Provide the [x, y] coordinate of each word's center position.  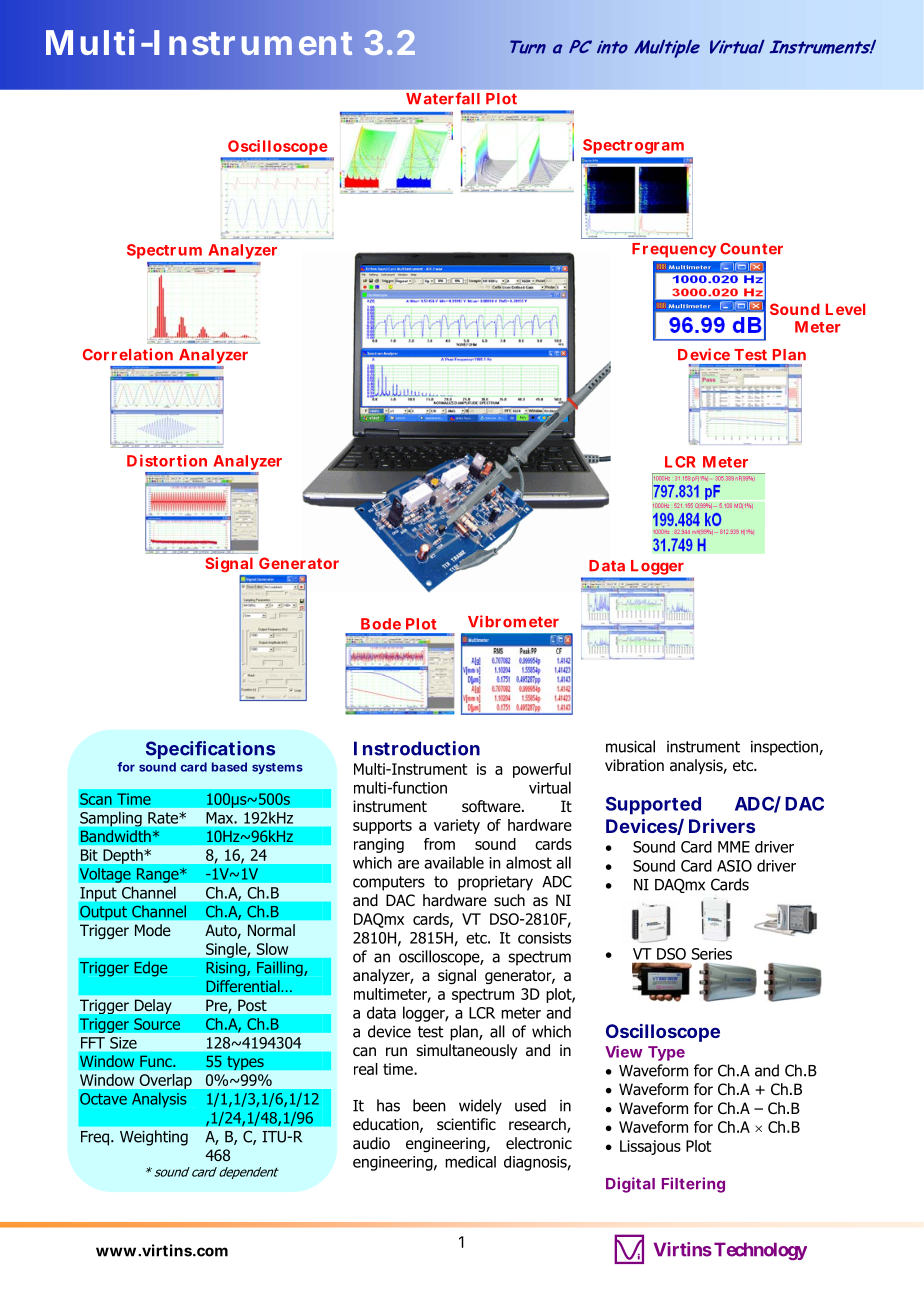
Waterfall [443, 98]
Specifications [210, 750]
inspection [785, 748]
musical [630, 746]
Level [845, 309]
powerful [542, 770]
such [509, 900]
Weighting [154, 1138]
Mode [153, 930]
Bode [381, 624]
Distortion [167, 460]
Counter [751, 249]
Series [712, 954]
